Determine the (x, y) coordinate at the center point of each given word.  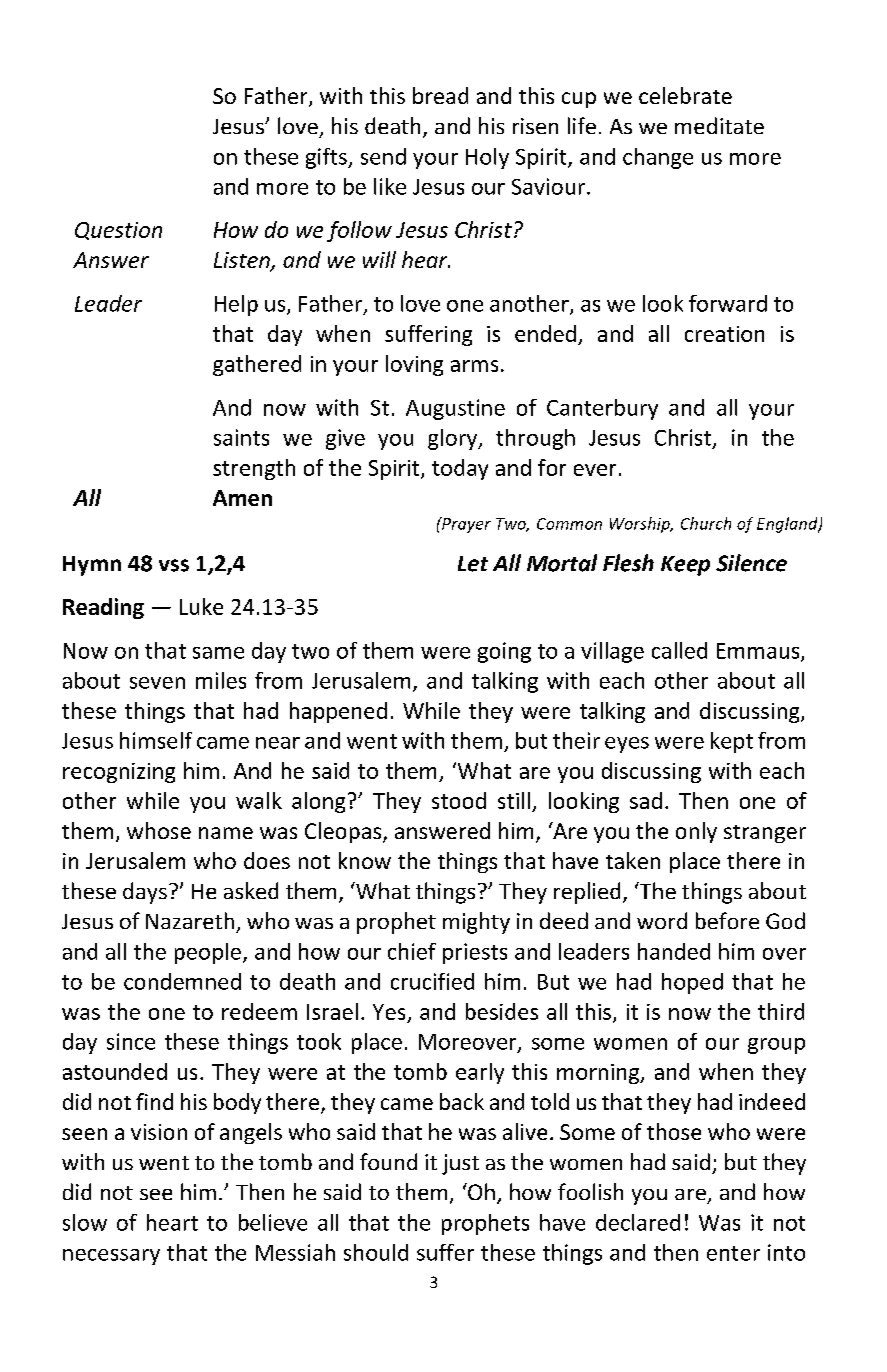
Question (118, 231)
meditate (719, 125)
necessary (111, 1257)
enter (733, 1253)
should (376, 1252)
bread (440, 95)
